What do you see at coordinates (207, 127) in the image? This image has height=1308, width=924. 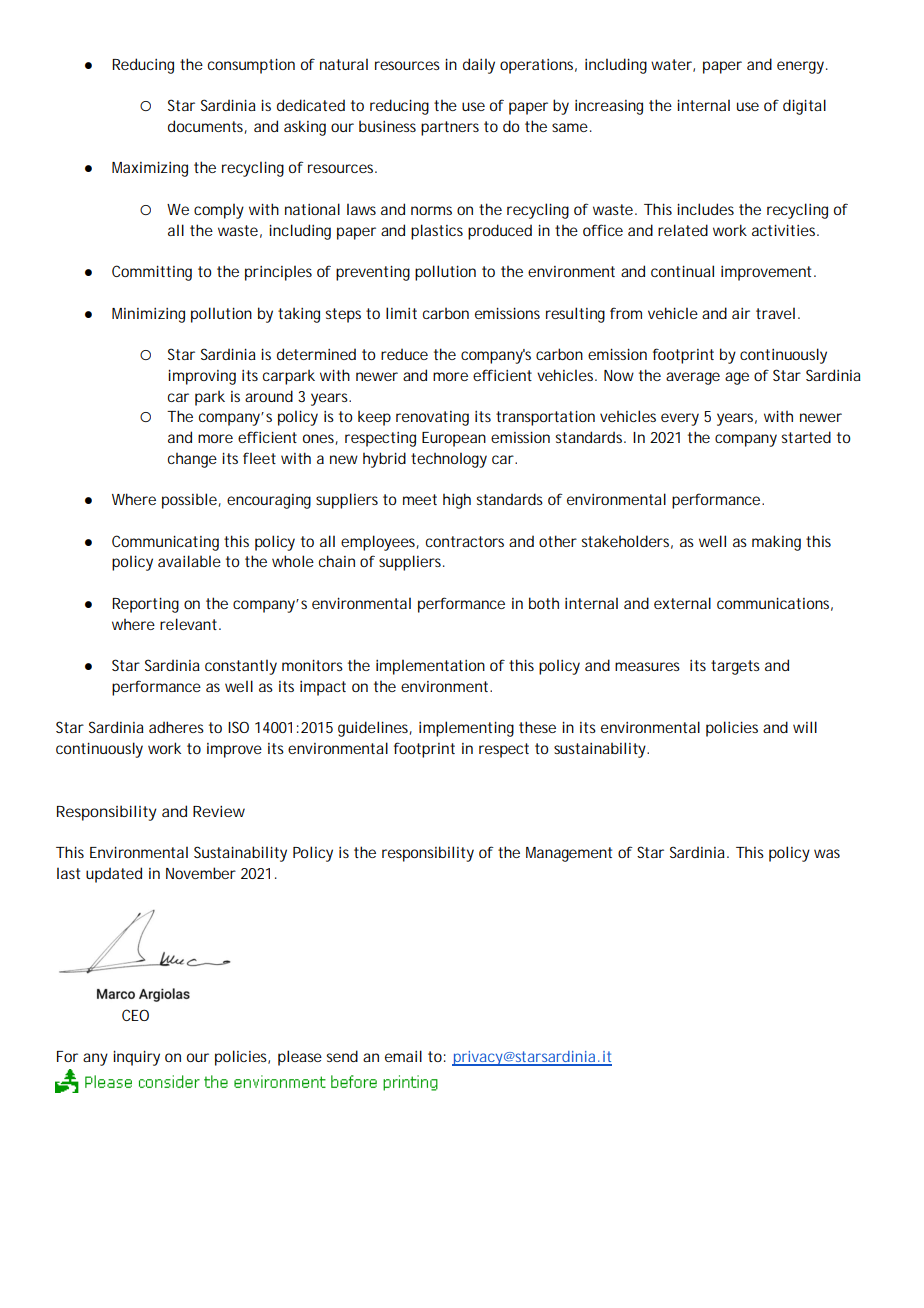 I see `documents` at bounding box center [207, 127].
